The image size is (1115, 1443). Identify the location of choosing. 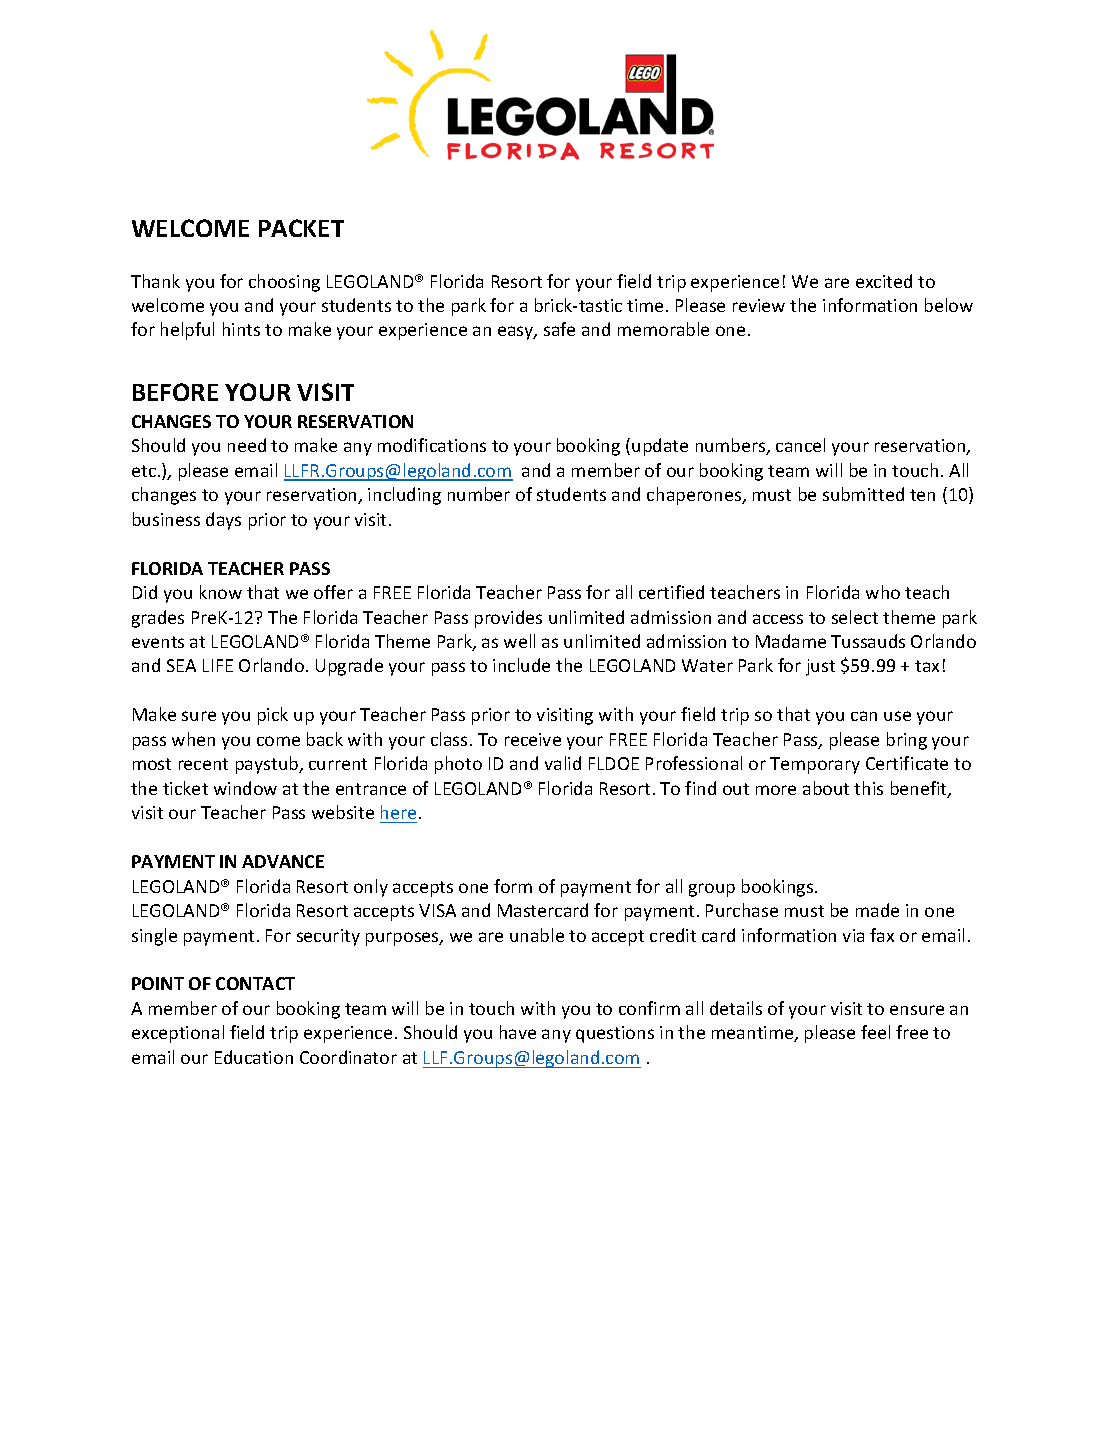
(284, 283).
